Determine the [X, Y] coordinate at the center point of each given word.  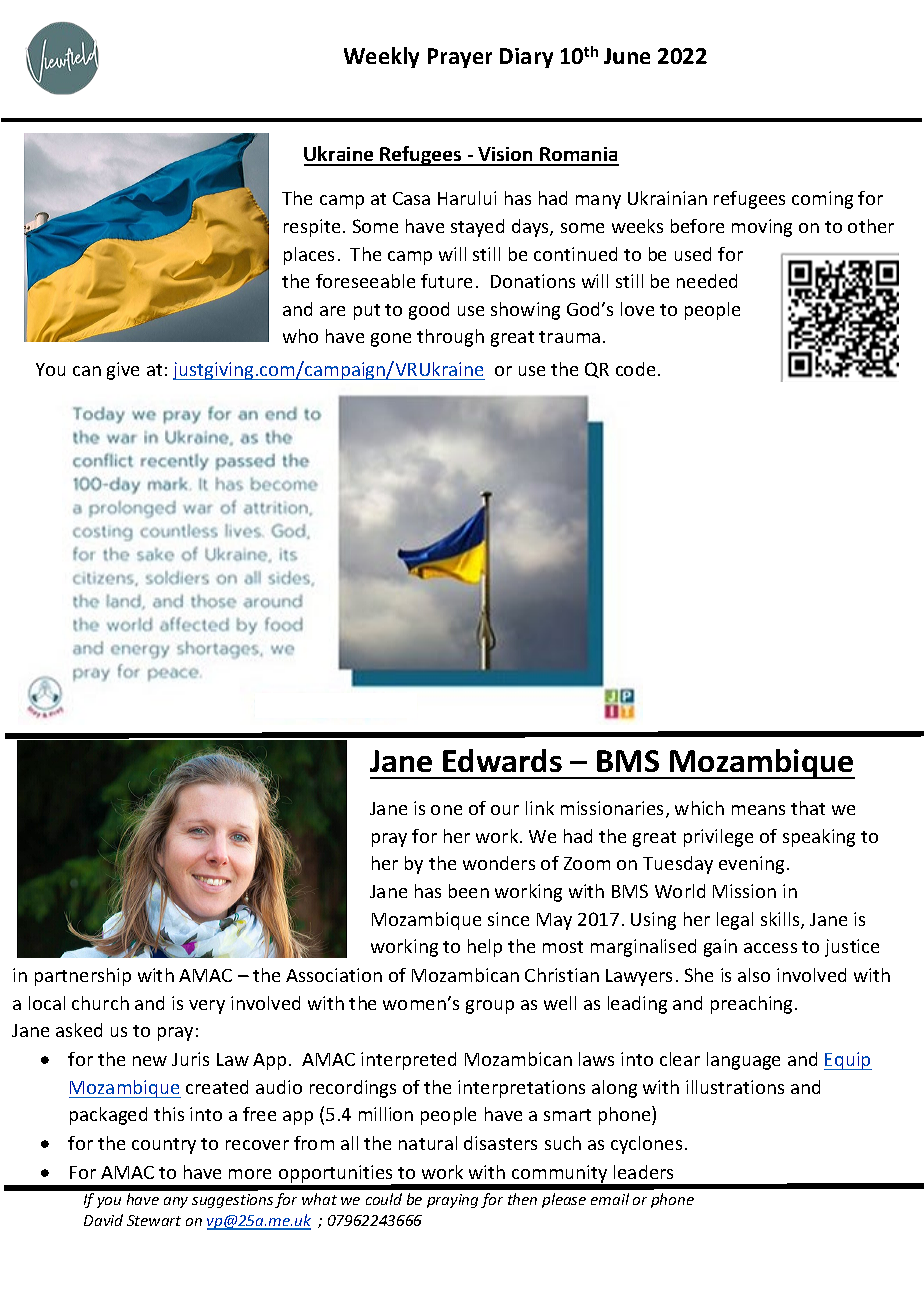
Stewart [154, 1220]
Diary [526, 58]
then [522, 1199]
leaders [643, 1172]
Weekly [381, 57]
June [627, 56]
